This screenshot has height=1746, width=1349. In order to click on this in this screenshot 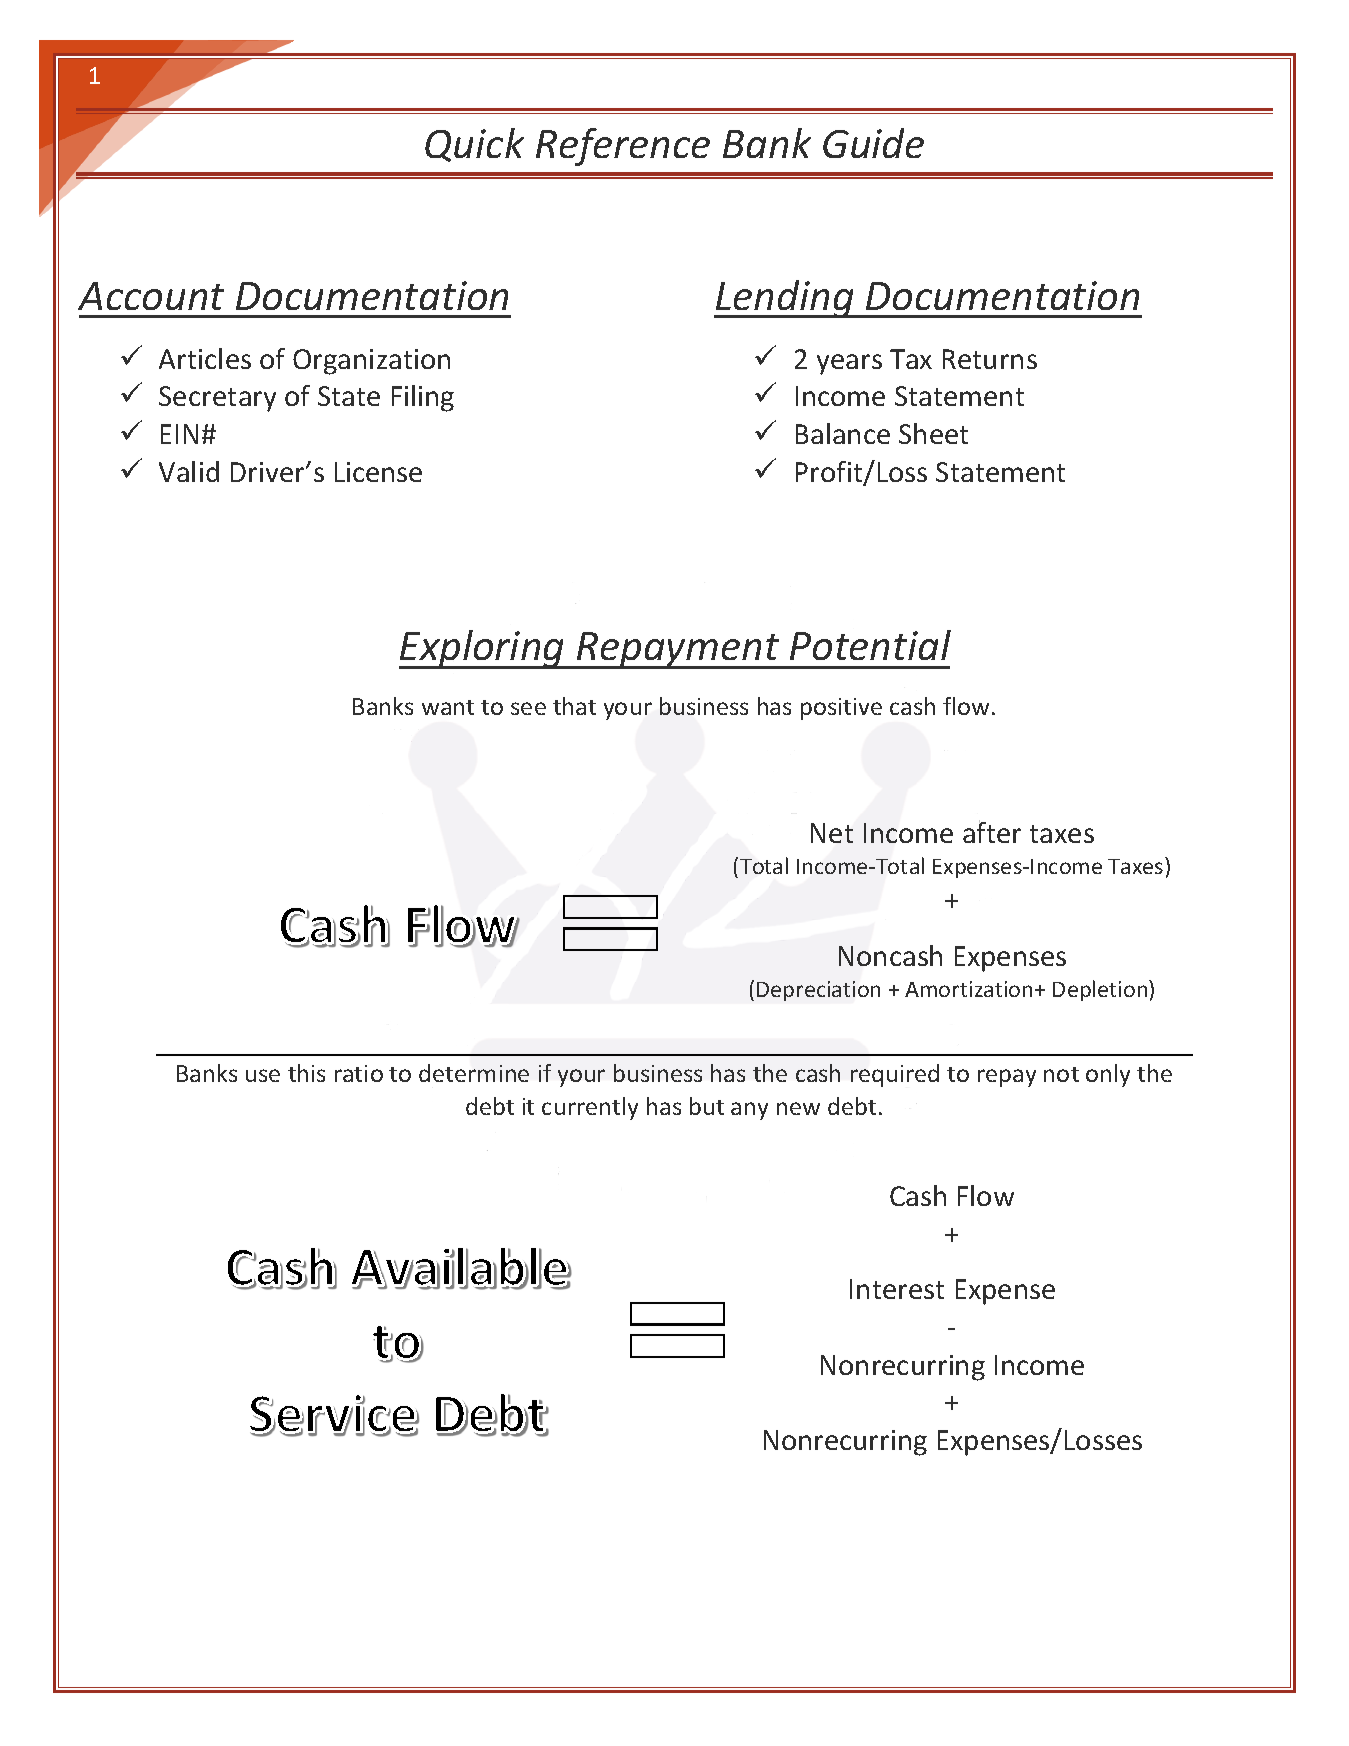, I will do `click(306, 1073)`.
